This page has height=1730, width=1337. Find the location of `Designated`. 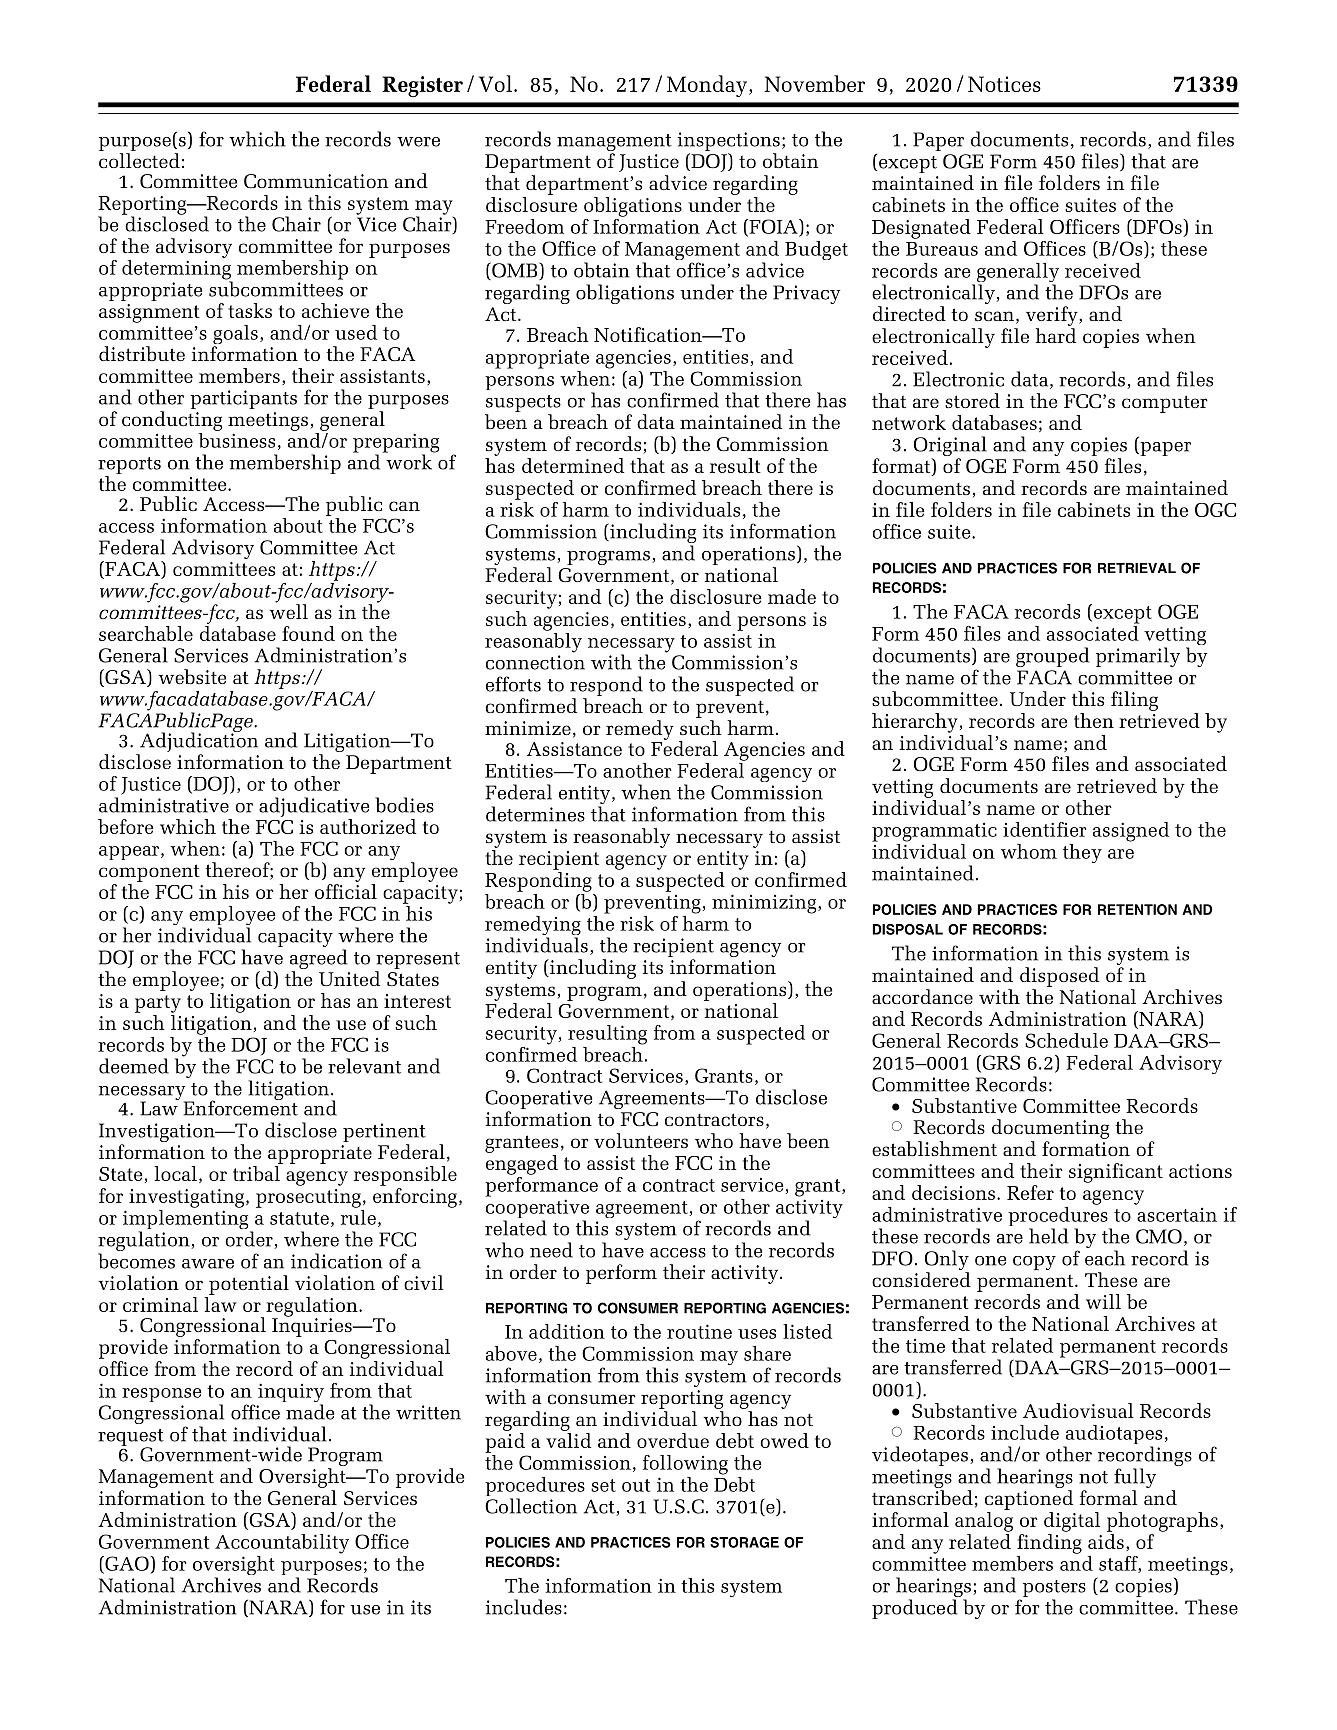

Designated is located at coordinates (921, 229).
